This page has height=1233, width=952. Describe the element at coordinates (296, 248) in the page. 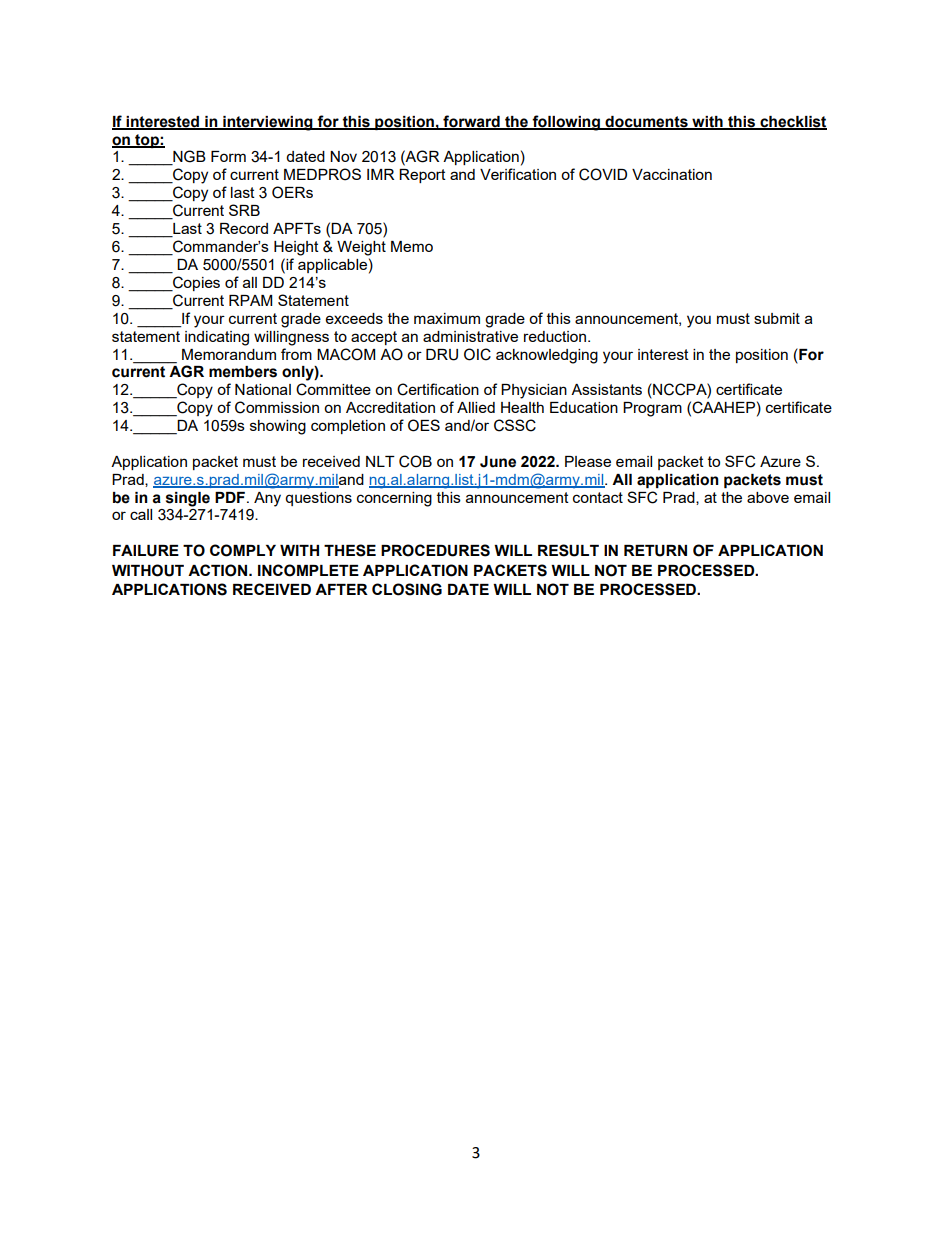

I see `Height` at that location.
